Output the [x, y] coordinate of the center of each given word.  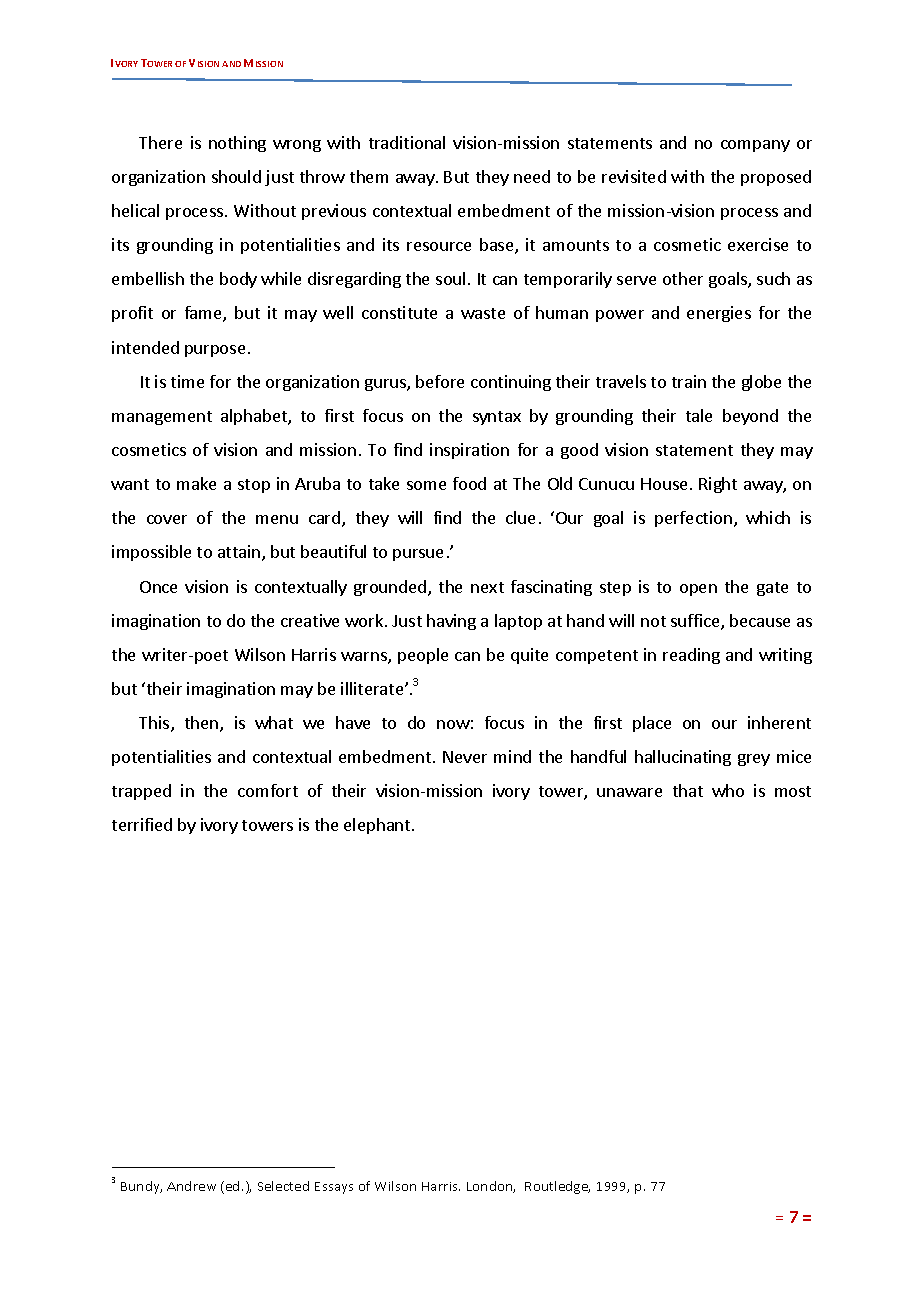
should [236, 176]
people [423, 656]
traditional [407, 142]
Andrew [191, 1186]
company [755, 146]
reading [691, 656]
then [203, 724]
